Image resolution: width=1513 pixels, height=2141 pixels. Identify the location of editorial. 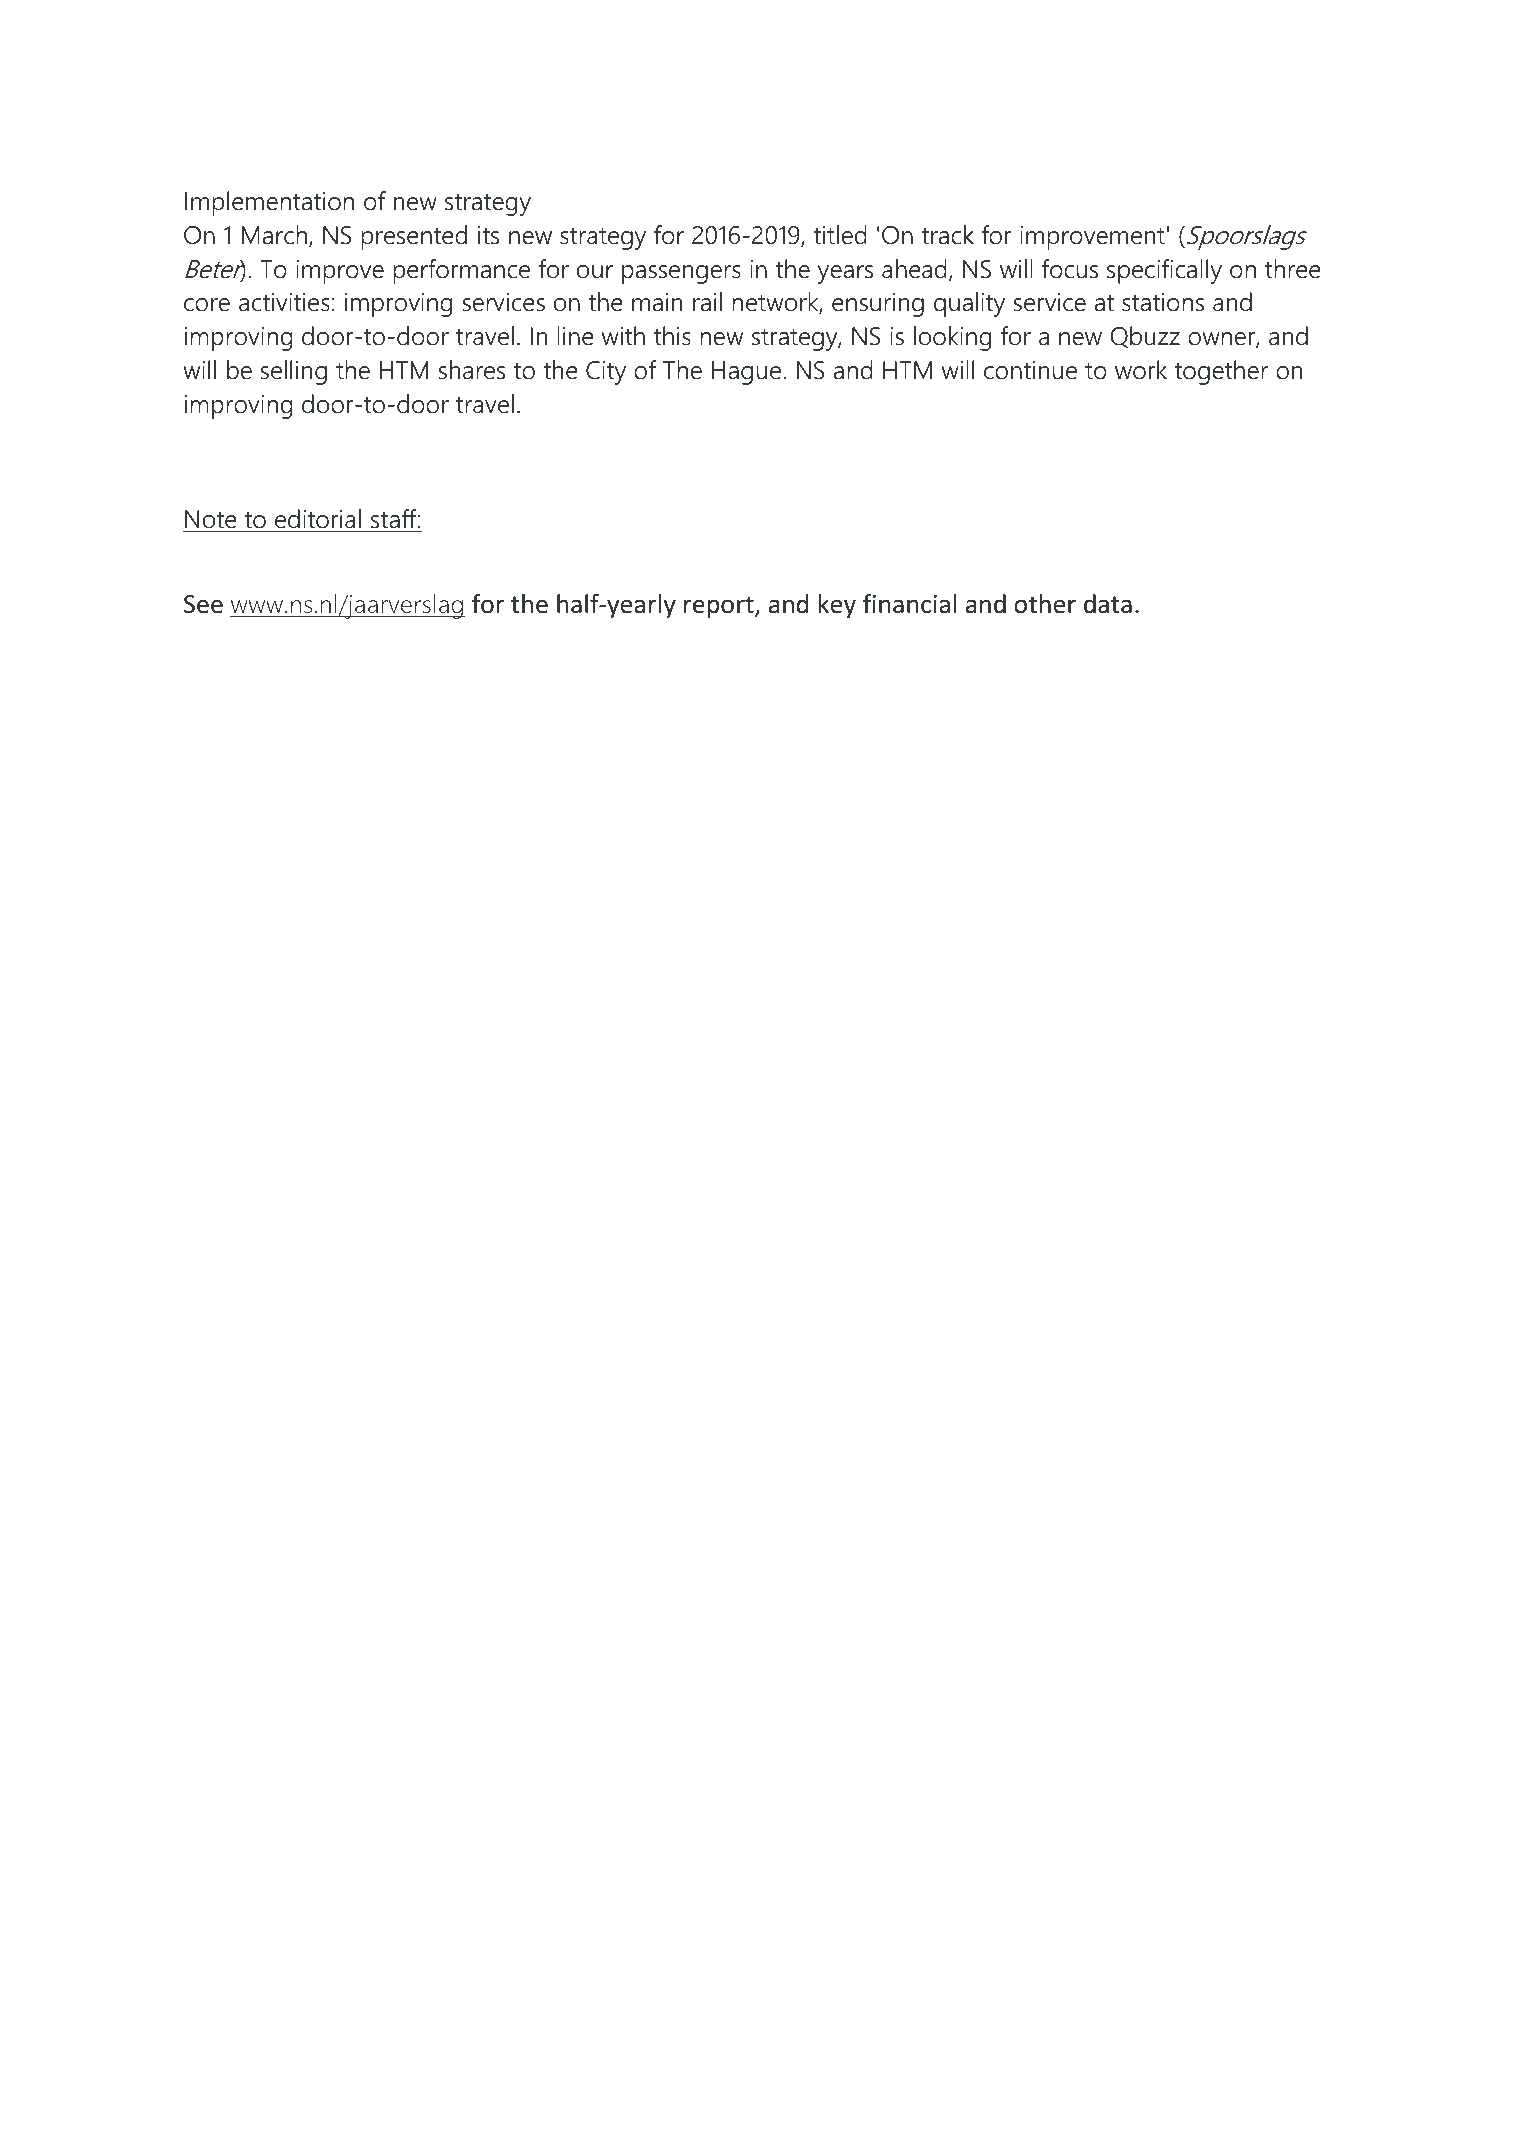
(318, 520).
